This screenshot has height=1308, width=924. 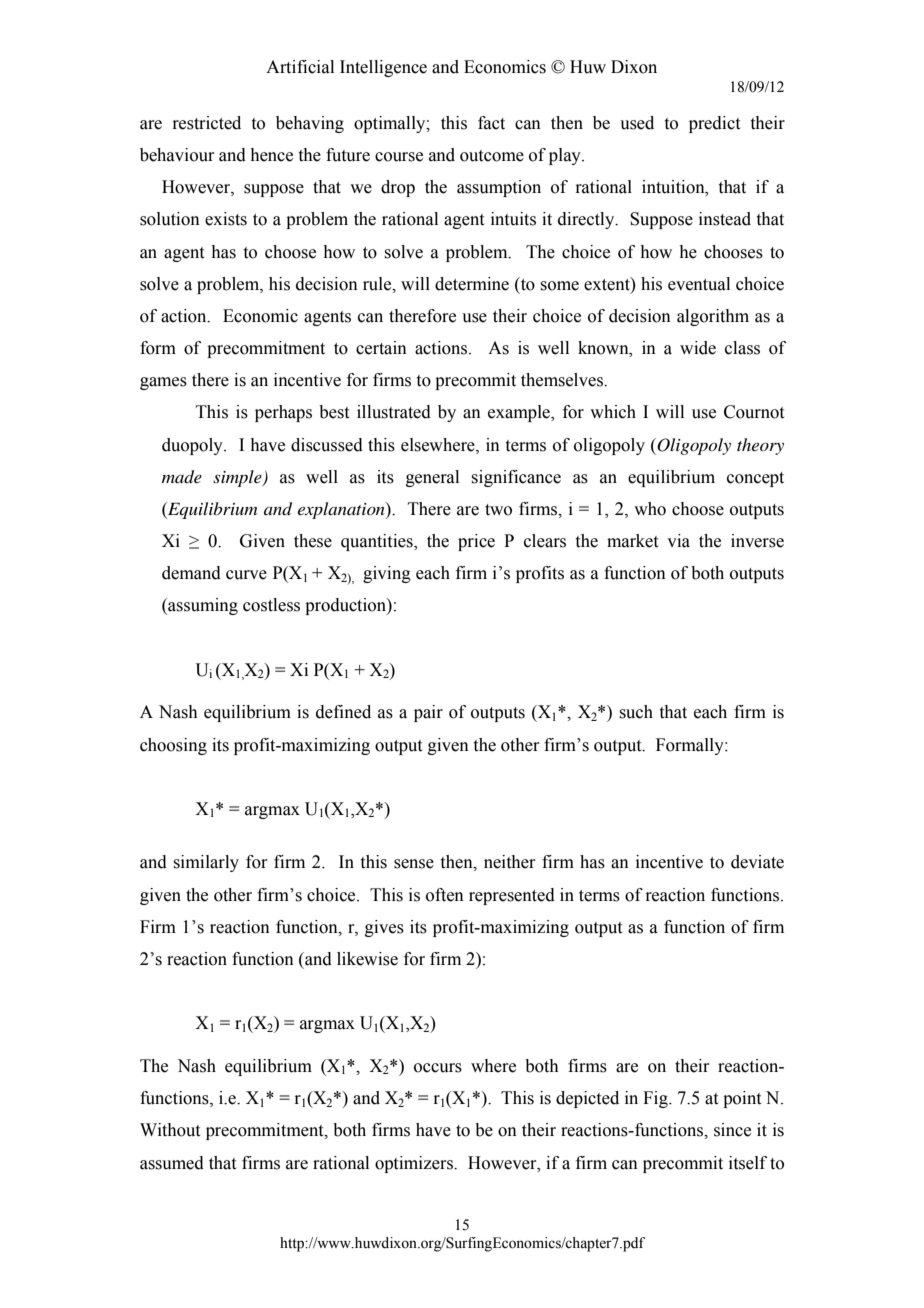 I want to click on fact, so click(x=491, y=123).
